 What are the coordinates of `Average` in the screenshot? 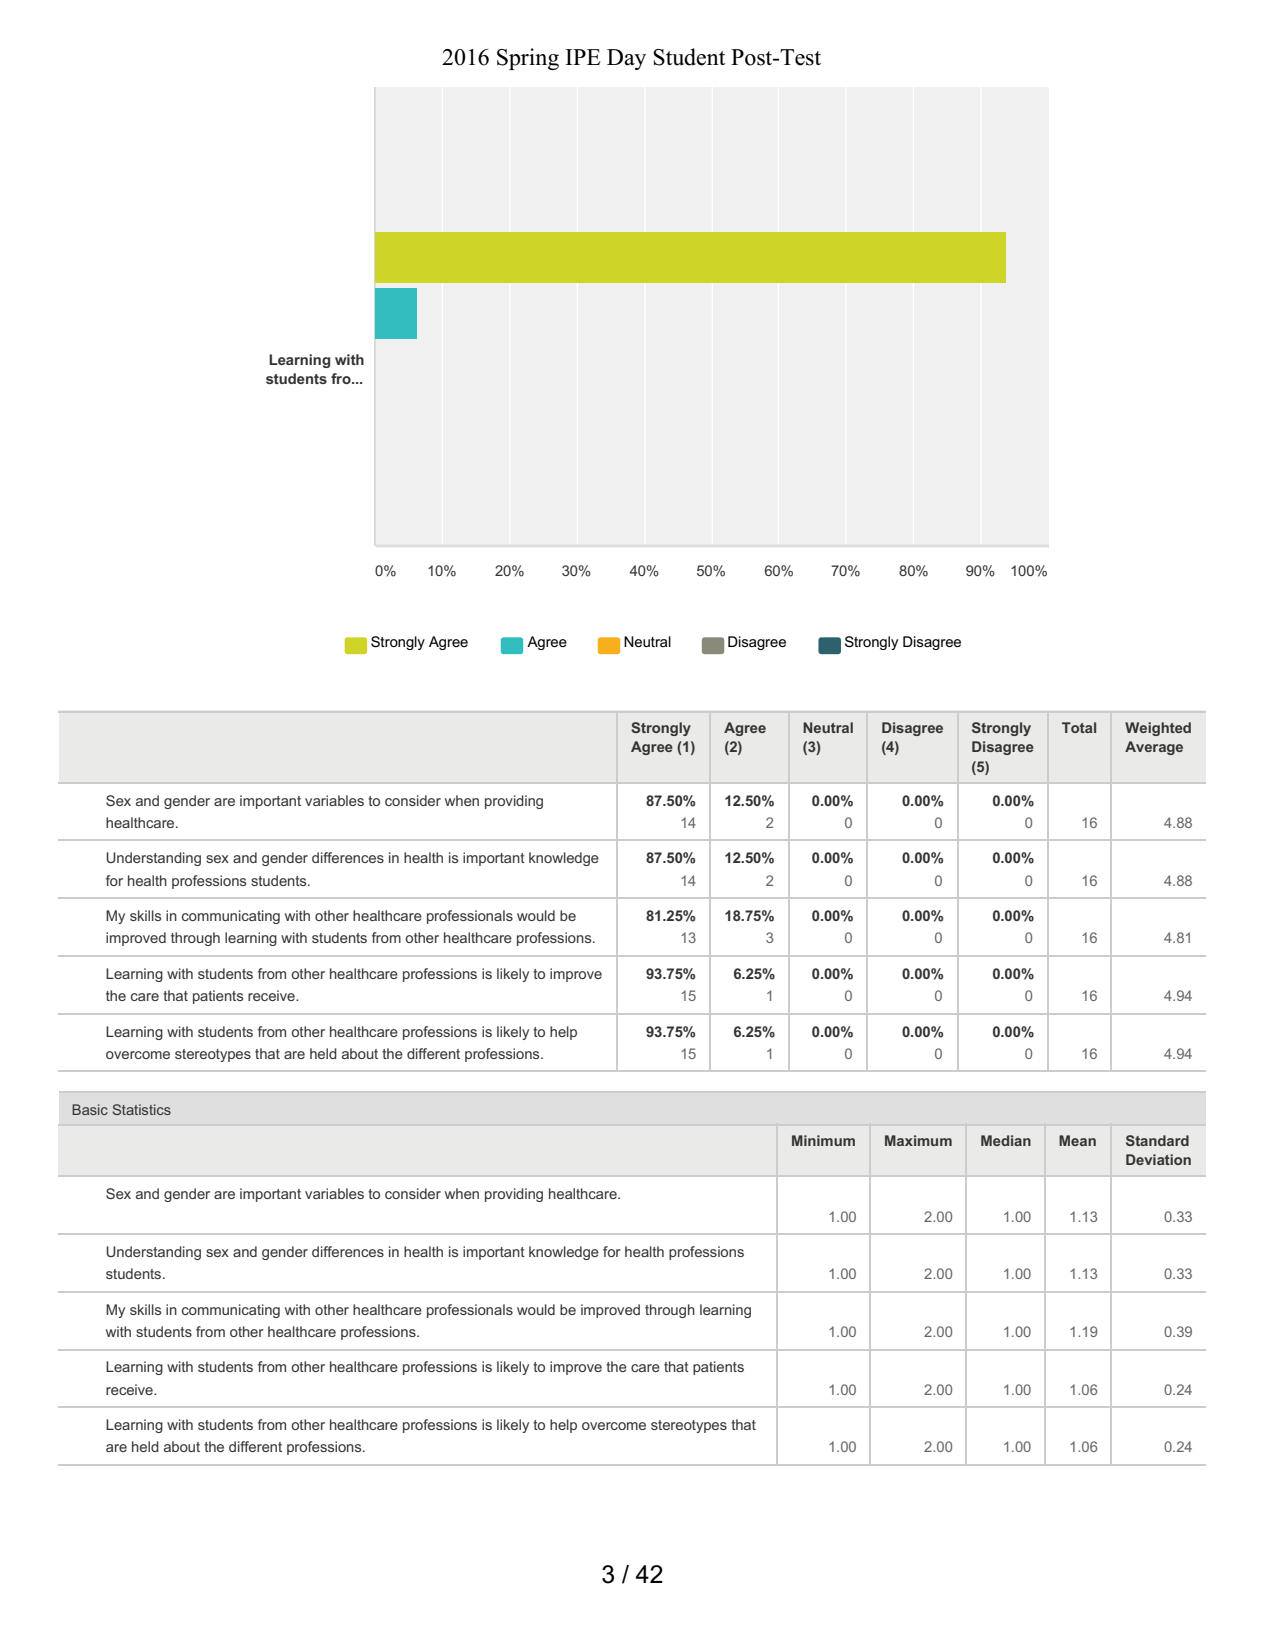 It's located at (1154, 748).
